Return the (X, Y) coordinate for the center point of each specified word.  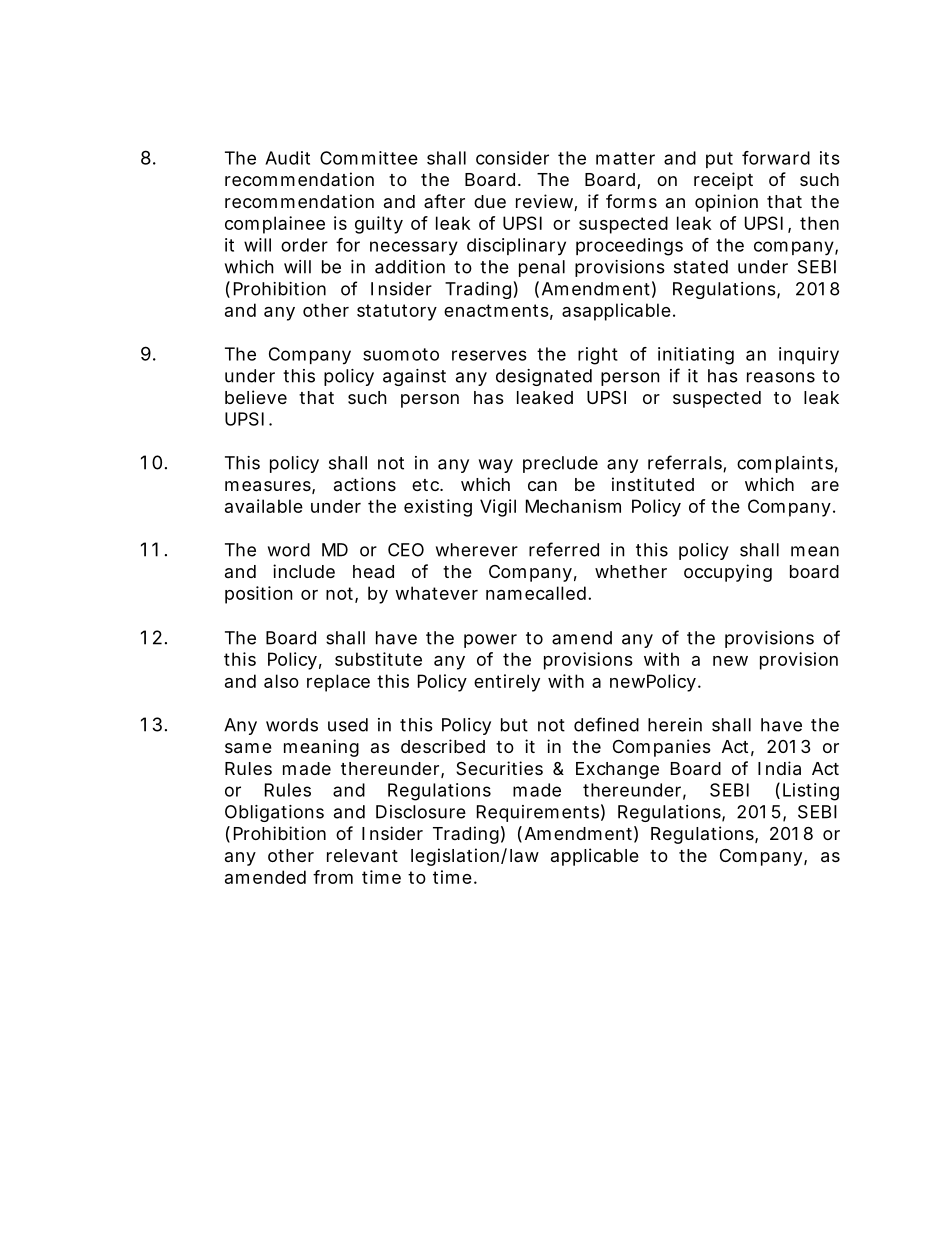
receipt (723, 181)
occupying (728, 573)
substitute (378, 659)
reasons (781, 377)
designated (544, 377)
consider (512, 158)
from (333, 877)
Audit (287, 158)
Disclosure (421, 812)
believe (256, 397)
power (490, 641)
